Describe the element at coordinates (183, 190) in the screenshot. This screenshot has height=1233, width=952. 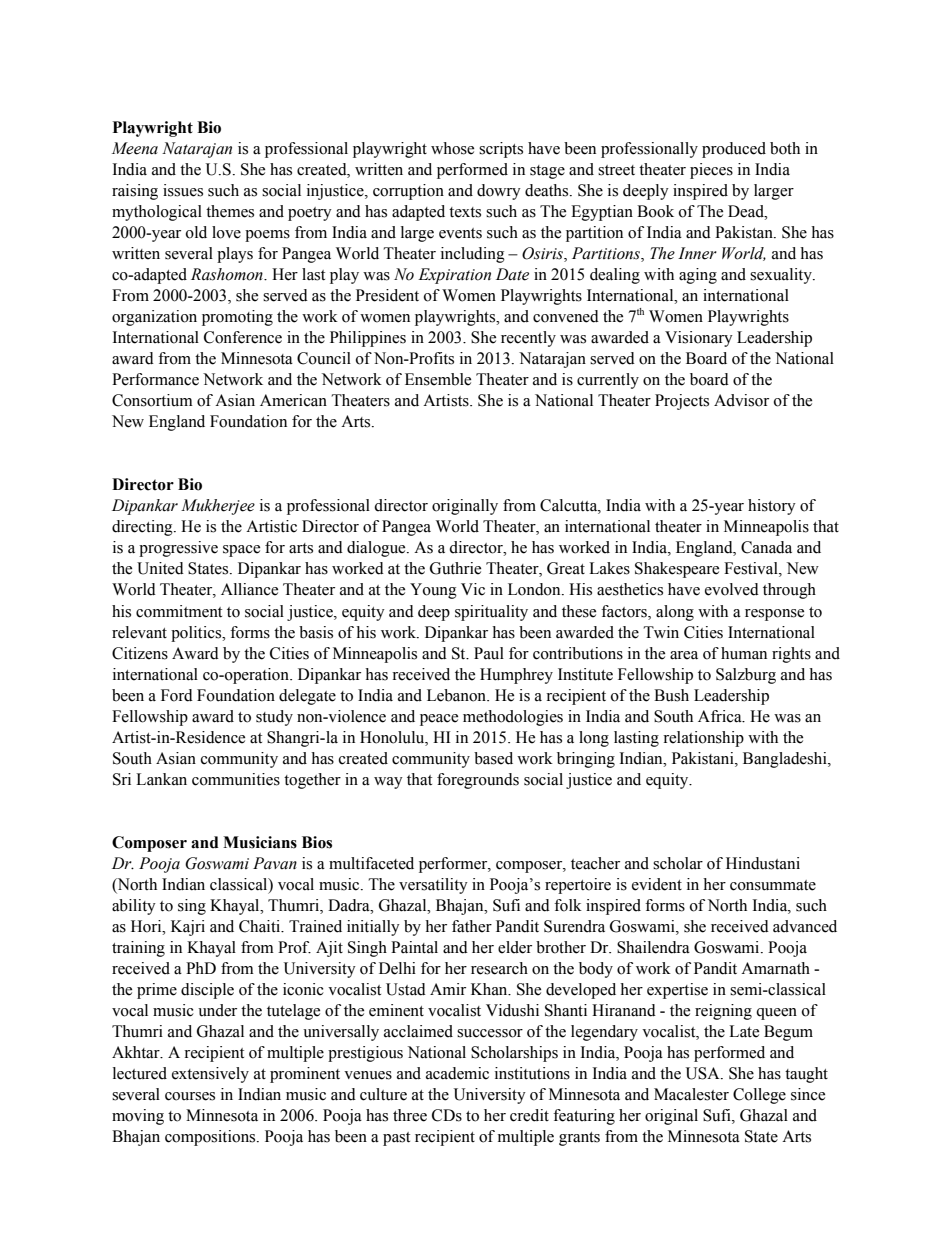
I see `issues` at that location.
